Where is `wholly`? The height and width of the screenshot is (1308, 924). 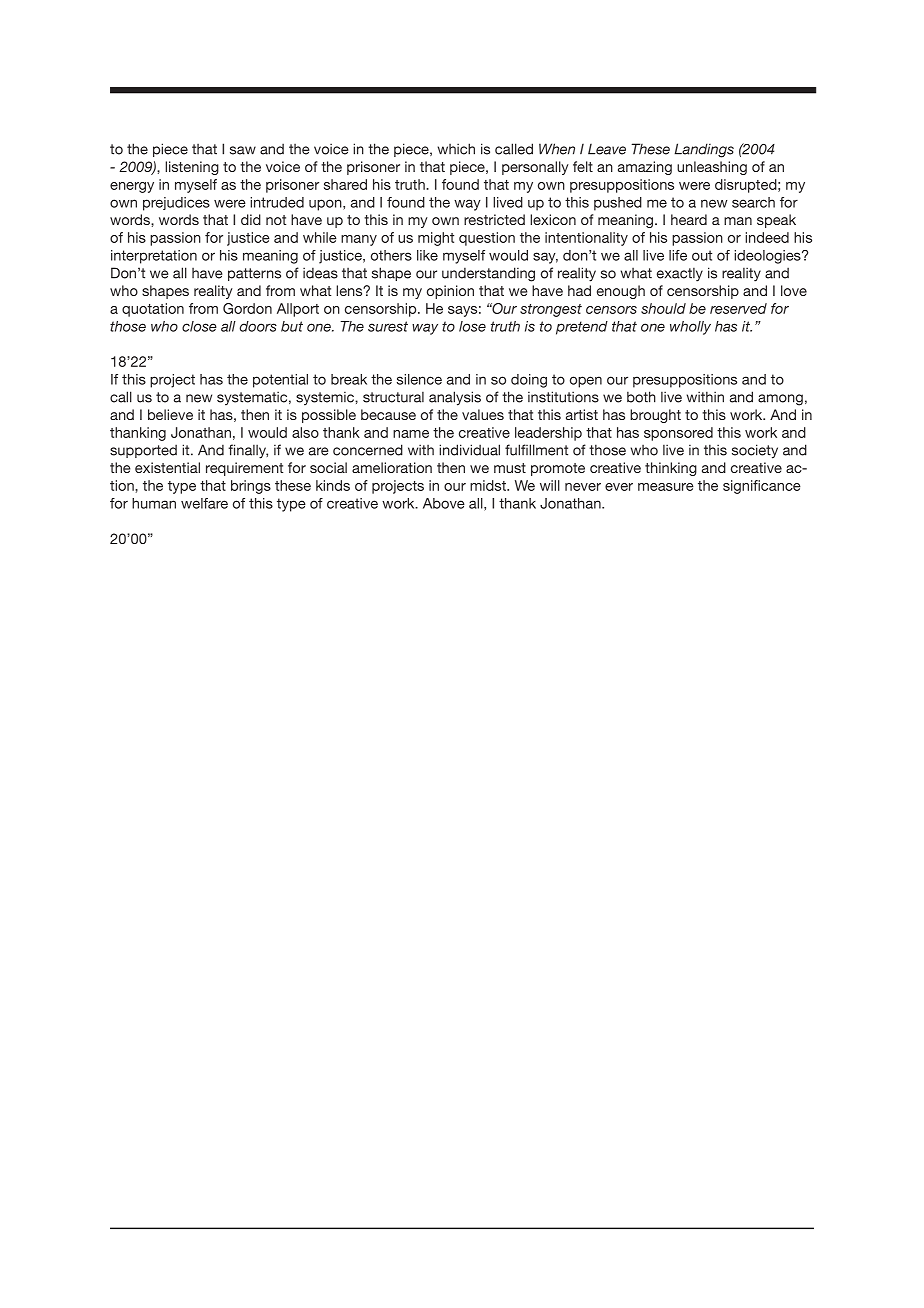
wholly is located at coordinates (690, 328).
